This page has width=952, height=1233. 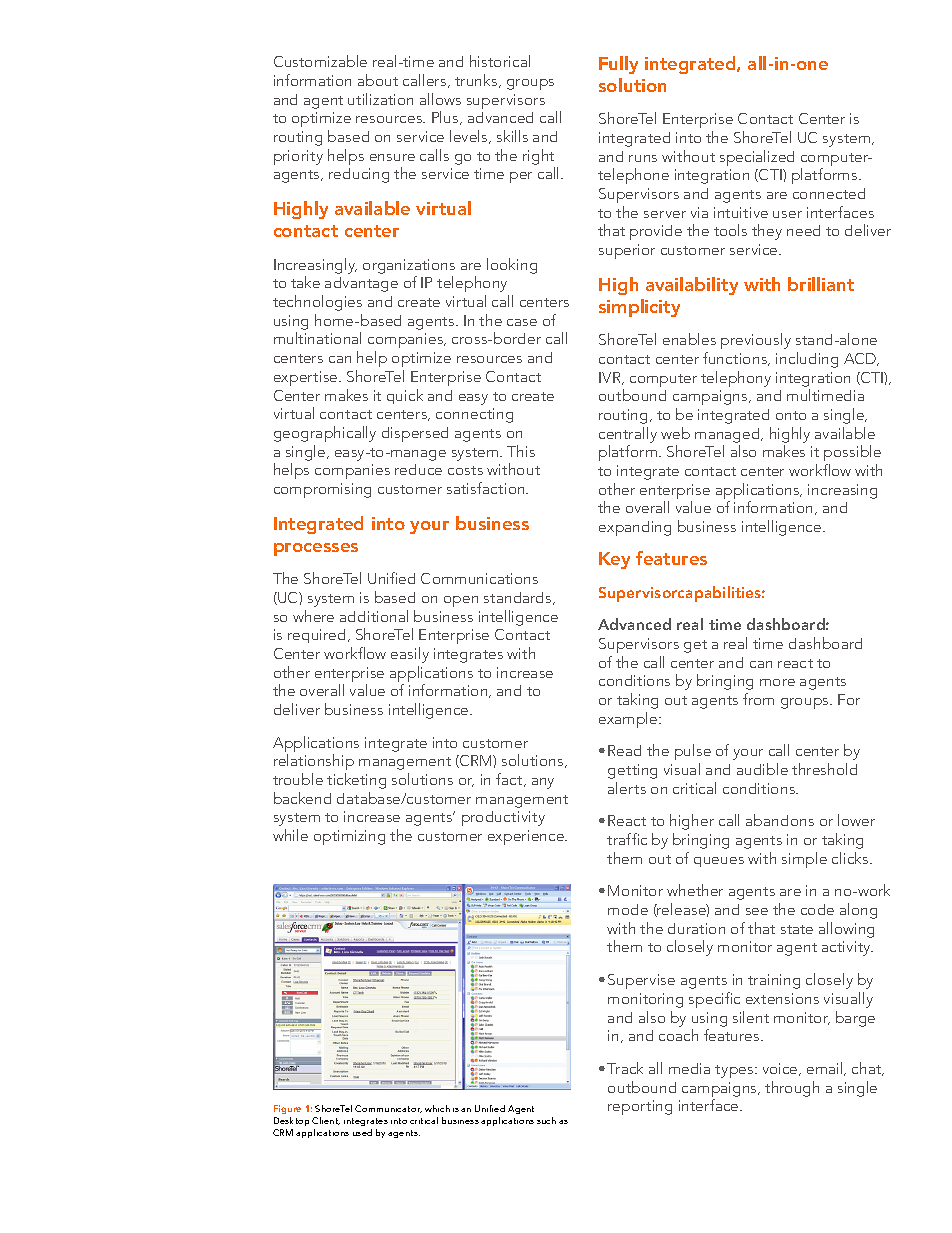 What do you see at coordinates (380, 99) in the page?
I see `utilization` at bounding box center [380, 99].
